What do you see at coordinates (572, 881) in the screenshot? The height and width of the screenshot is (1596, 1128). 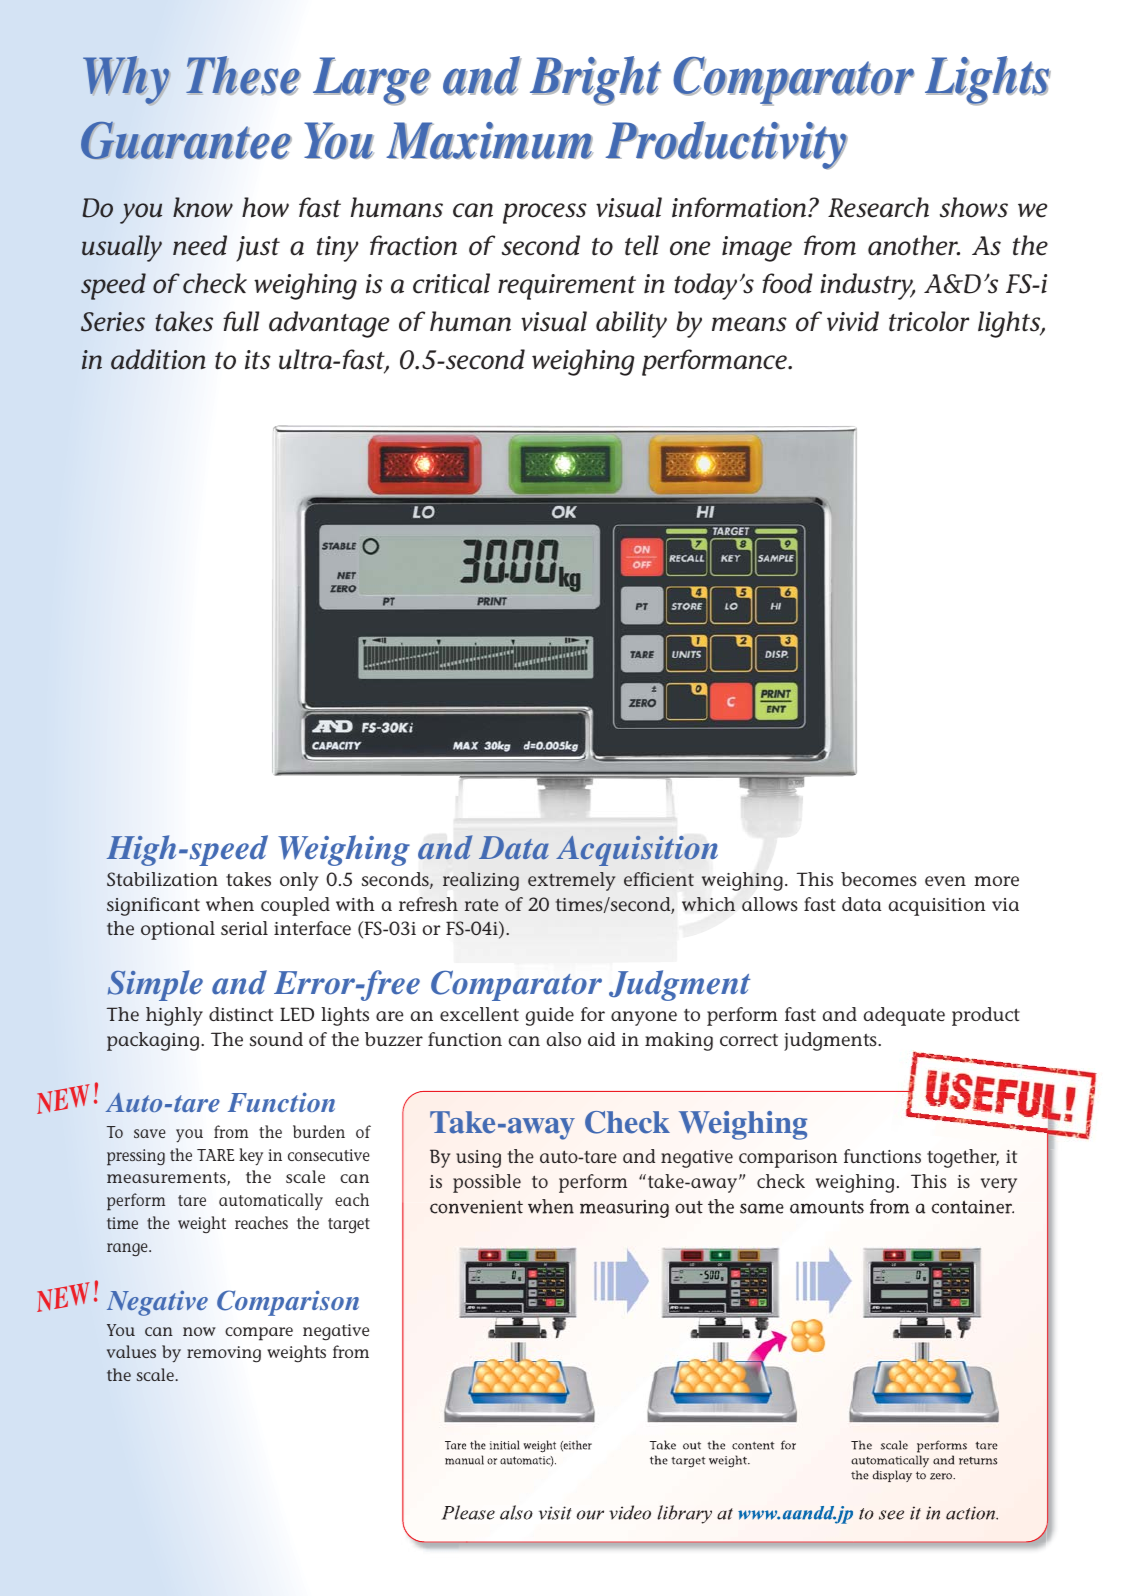 I see `extremely` at bounding box center [572, 881].
